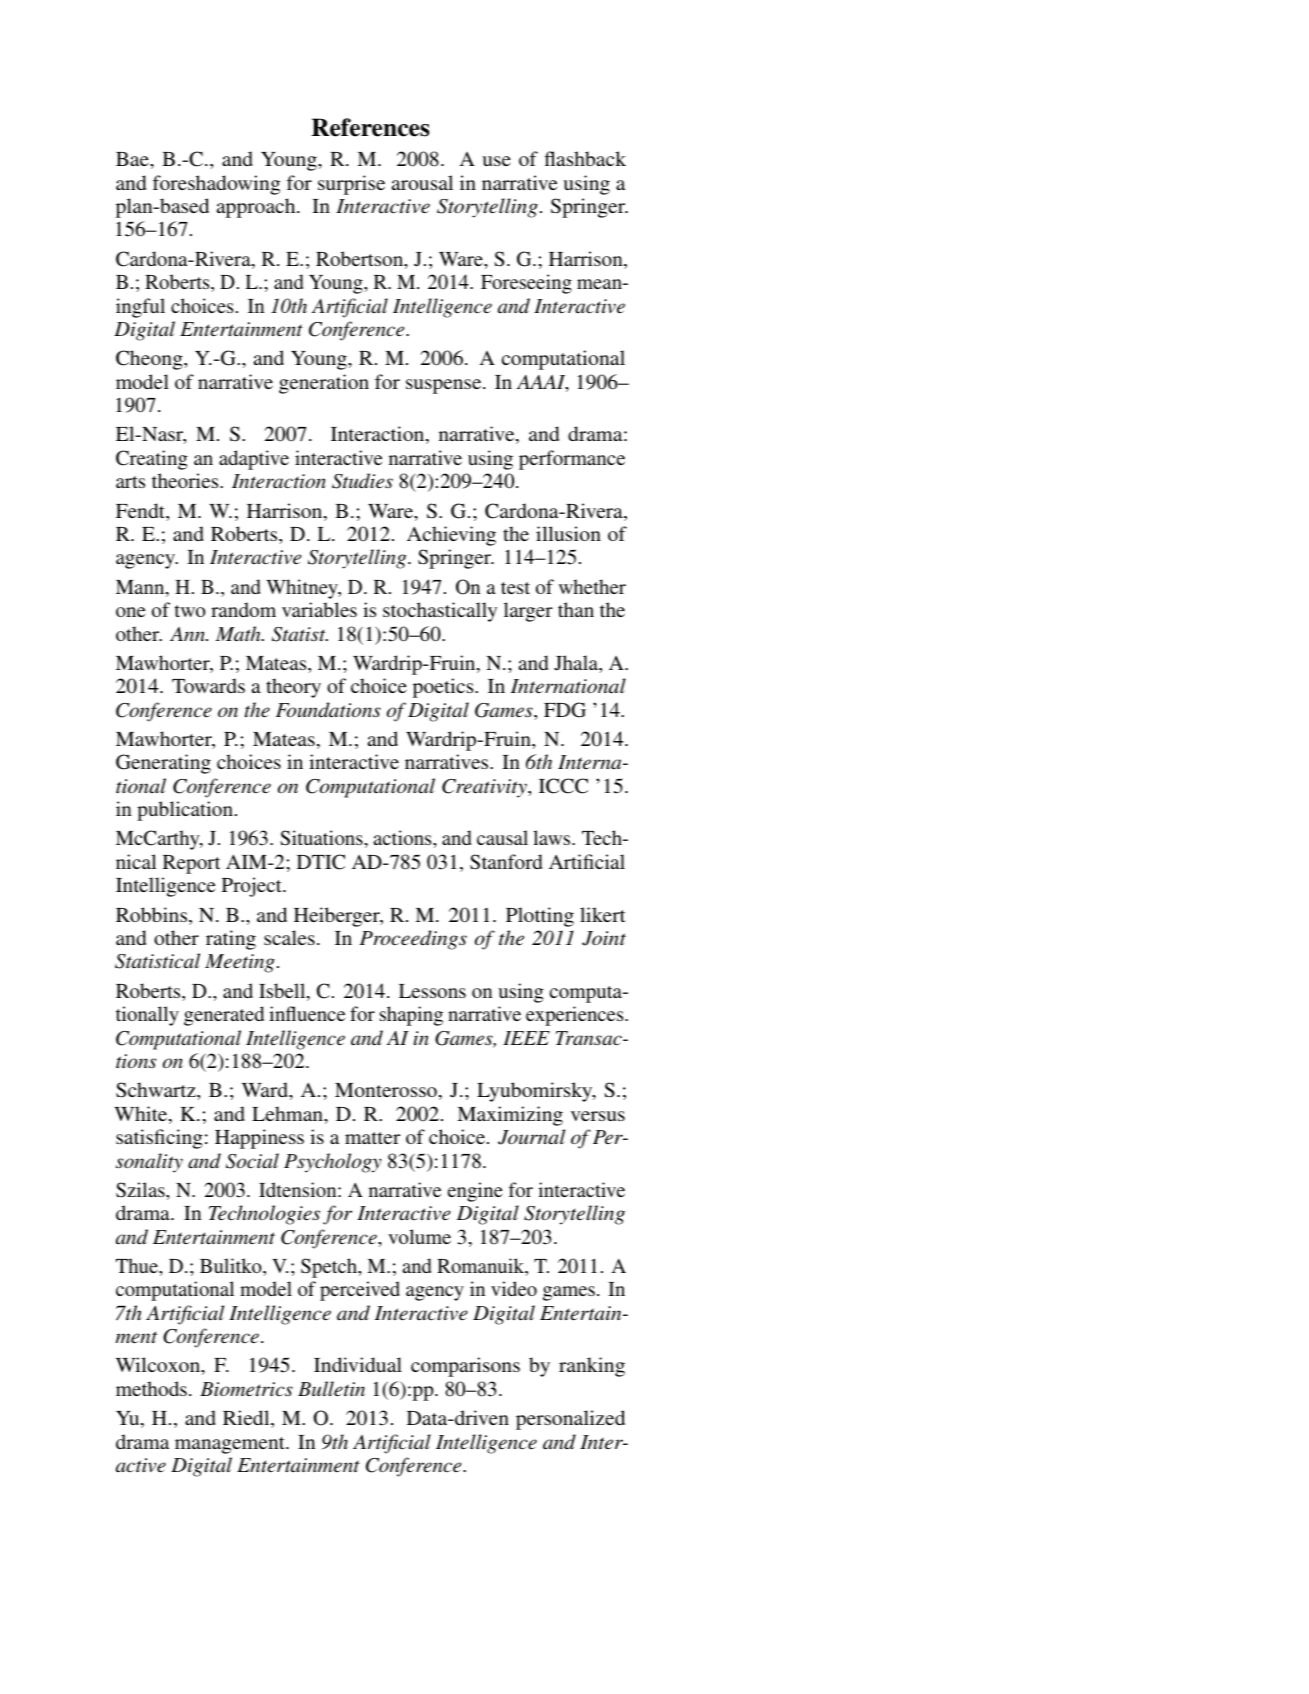  What do you see at coordinates (515, 588) in the image?
I see `test` at bounding box center [515, 588].
